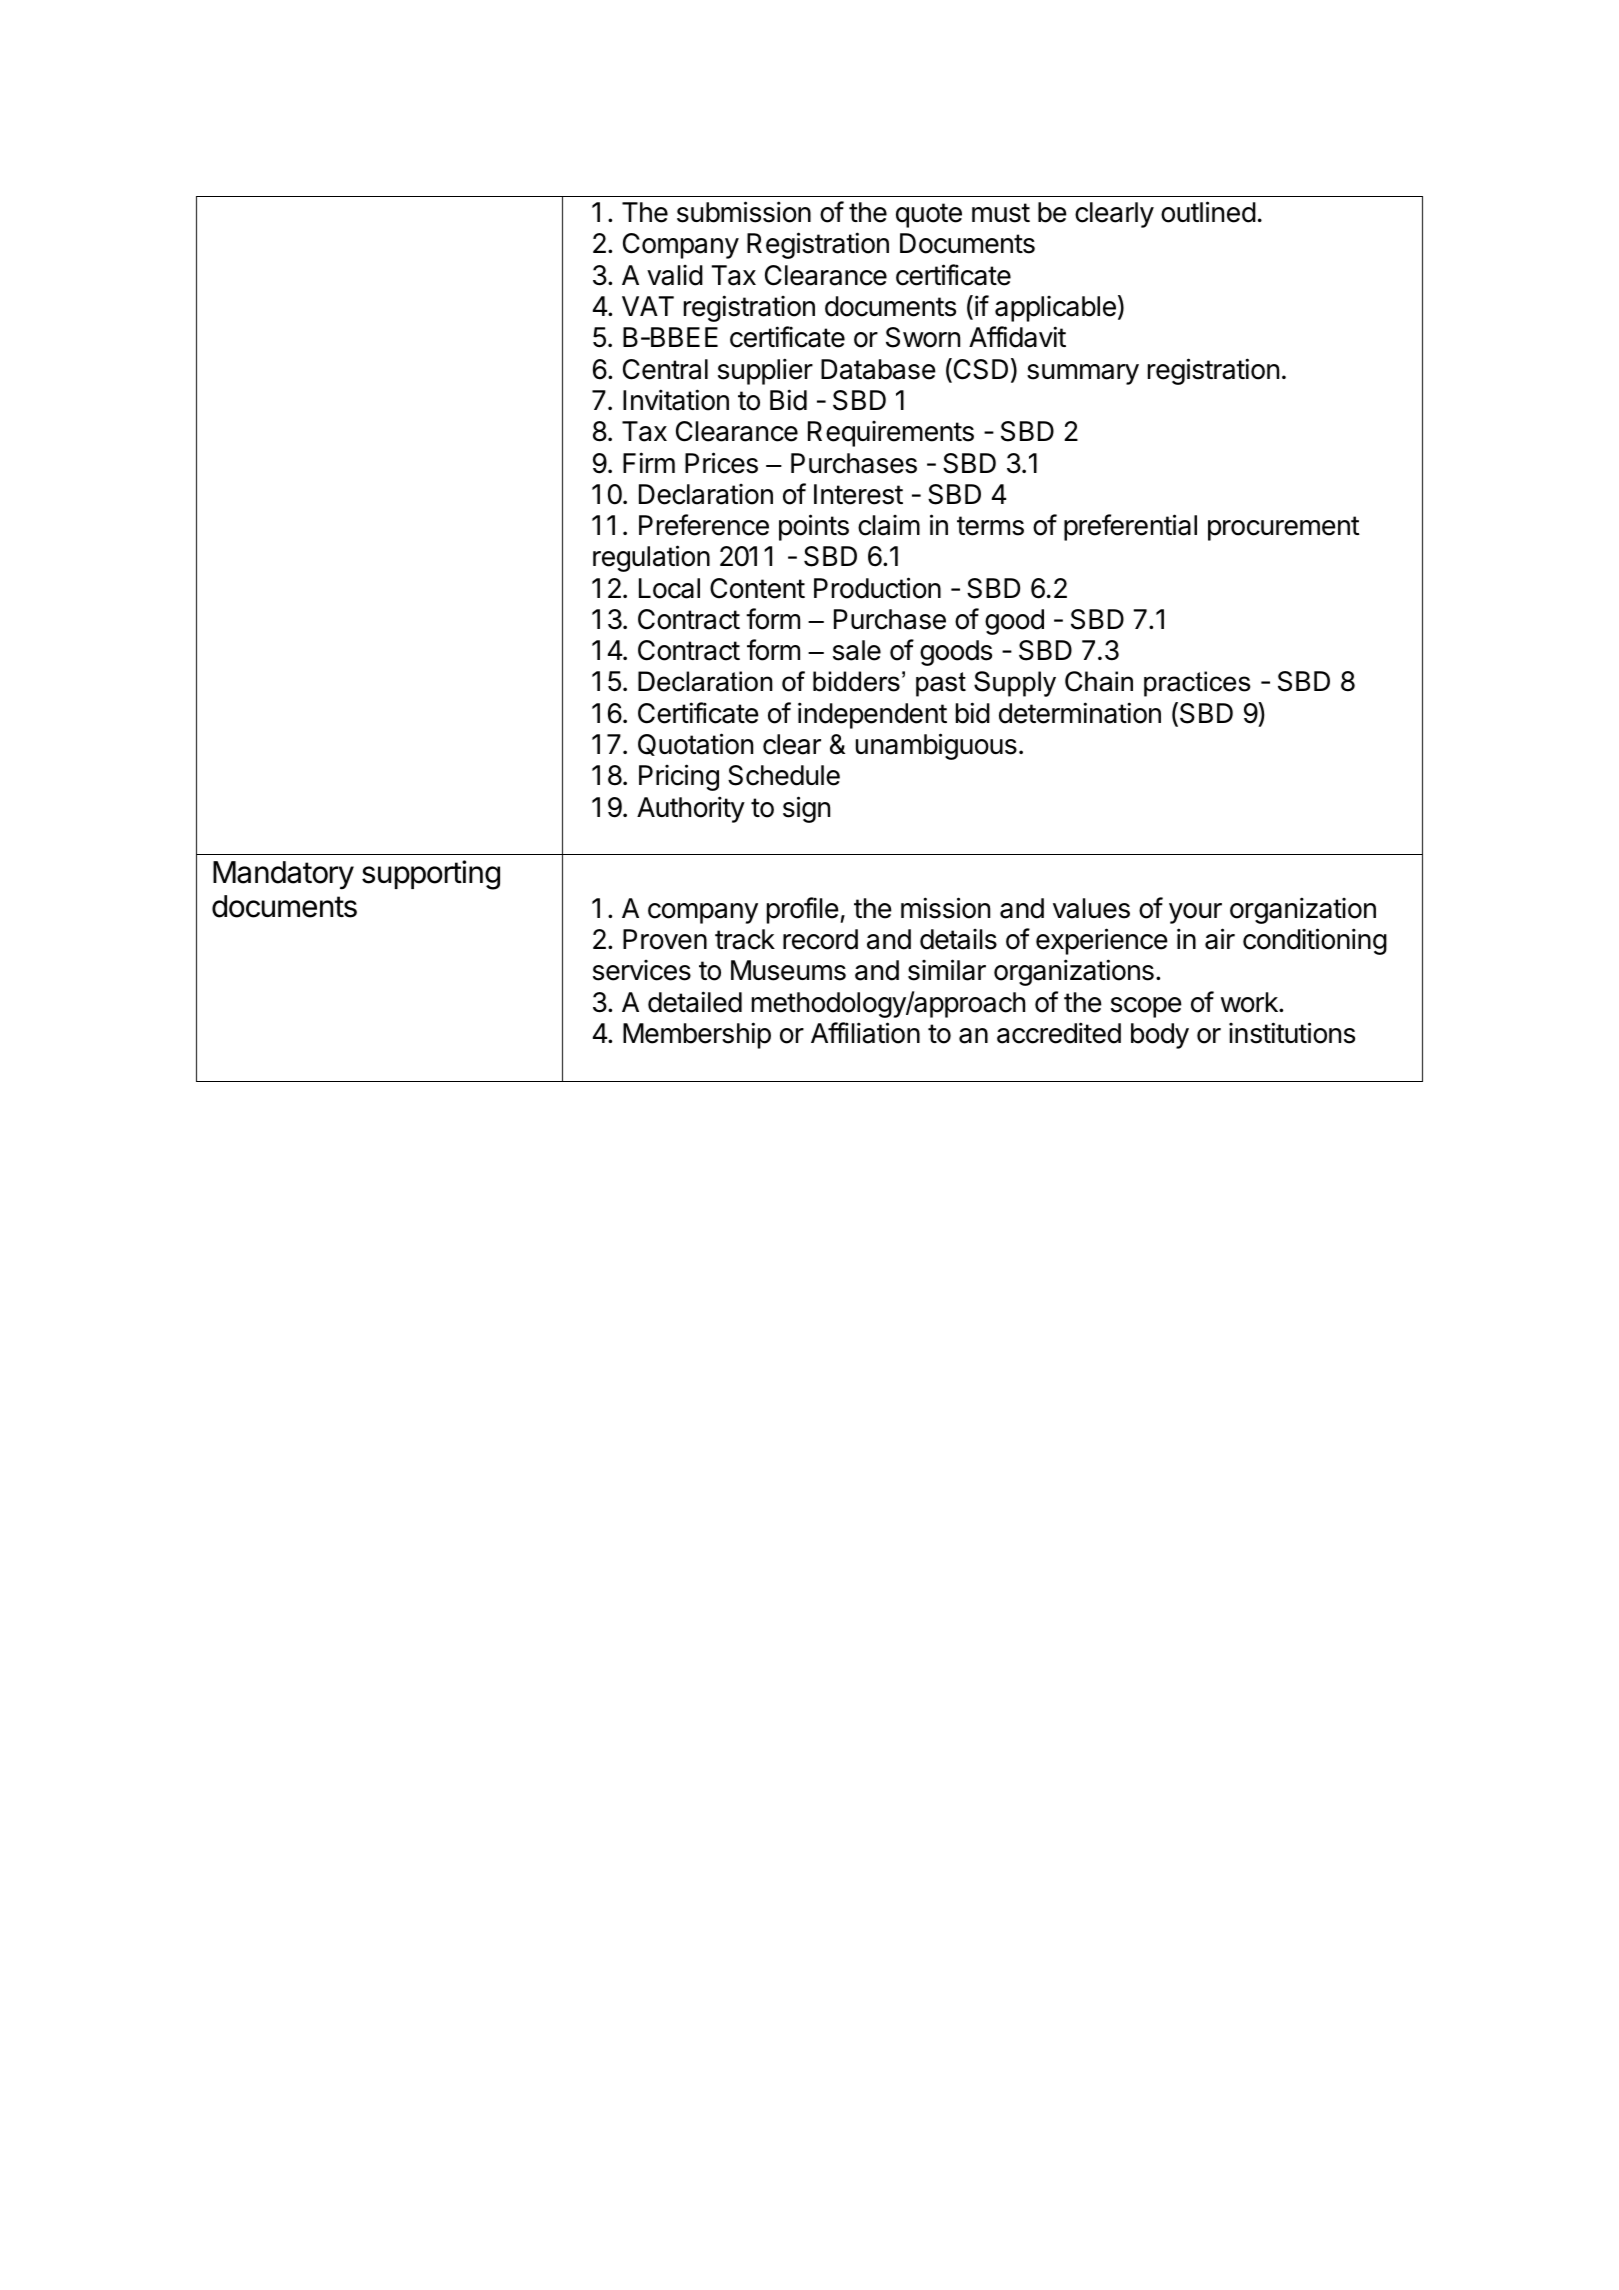 Image resolution: width=1619 pixels, height=2290 pixels. I want to click on quote, so click(929, 215).
